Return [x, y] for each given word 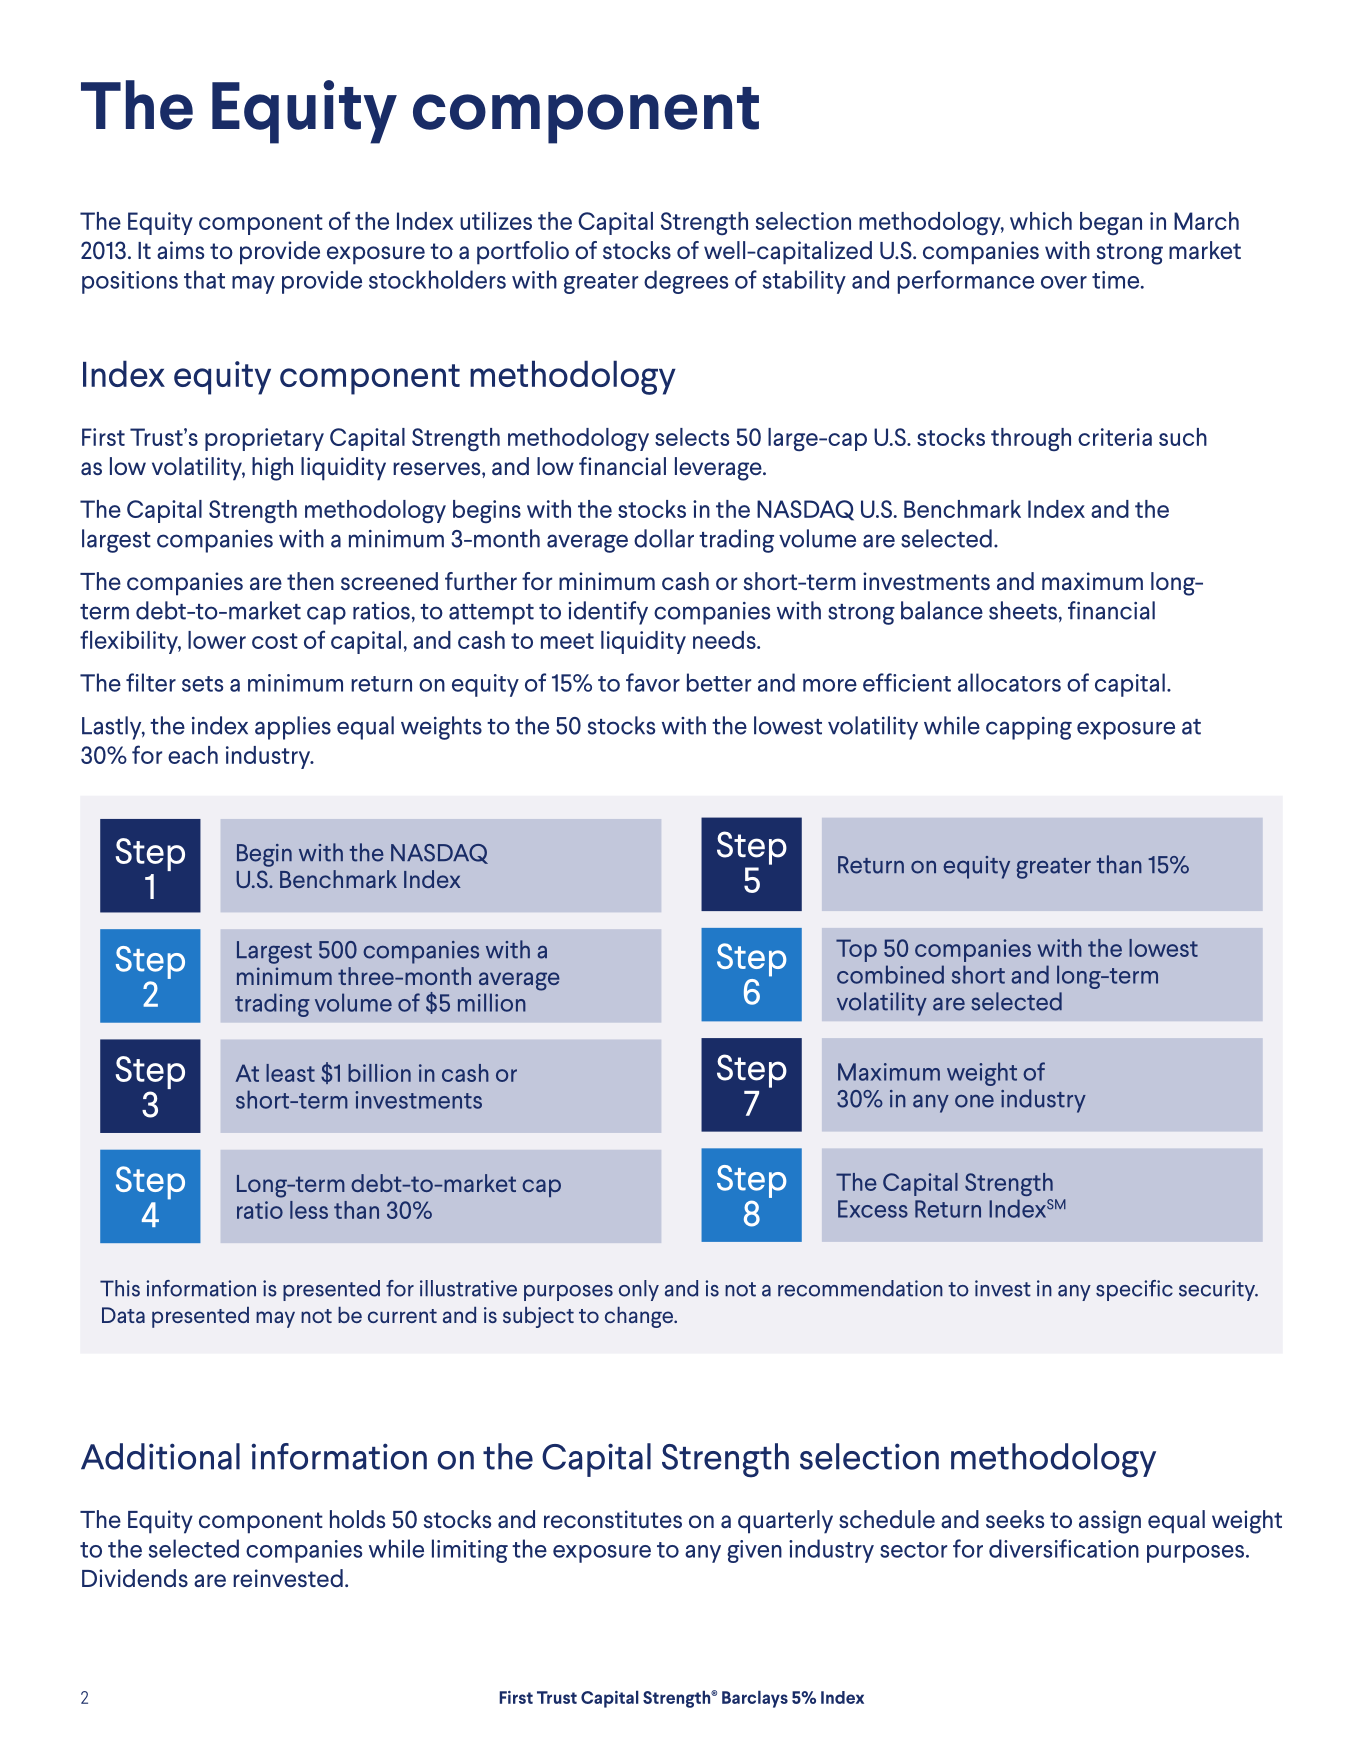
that [204, 279]
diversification [1064, 1548]
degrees [686, 282]
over [1064, 282]
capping [1029, 728]
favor [653, 682]
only [639, 1290]
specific [1134, 1290]
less [309, 1210]
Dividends [135, 1578]
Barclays [755, 1699]
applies [293, 728]
